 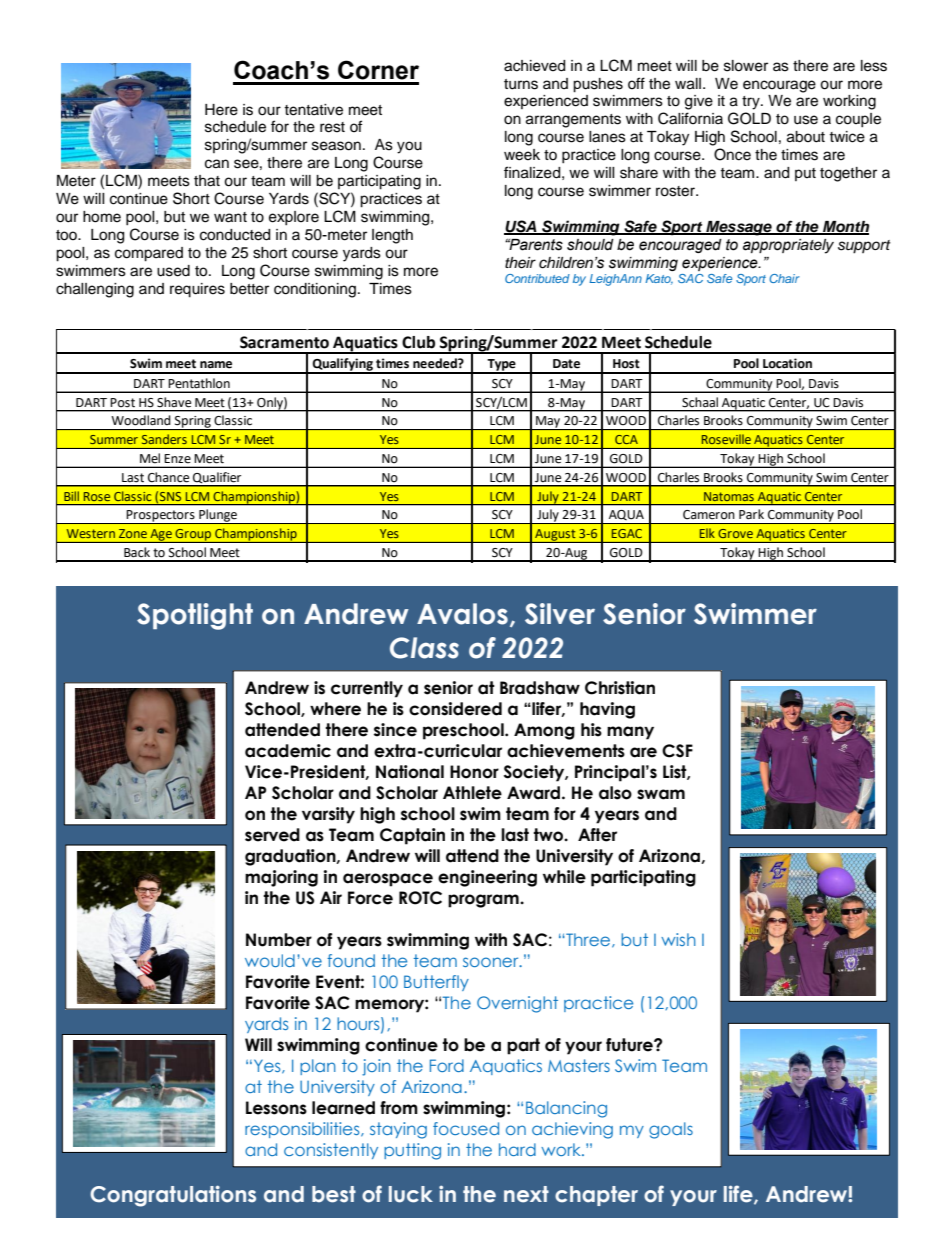 I want to click on swam, so click(x=661, y=794).
